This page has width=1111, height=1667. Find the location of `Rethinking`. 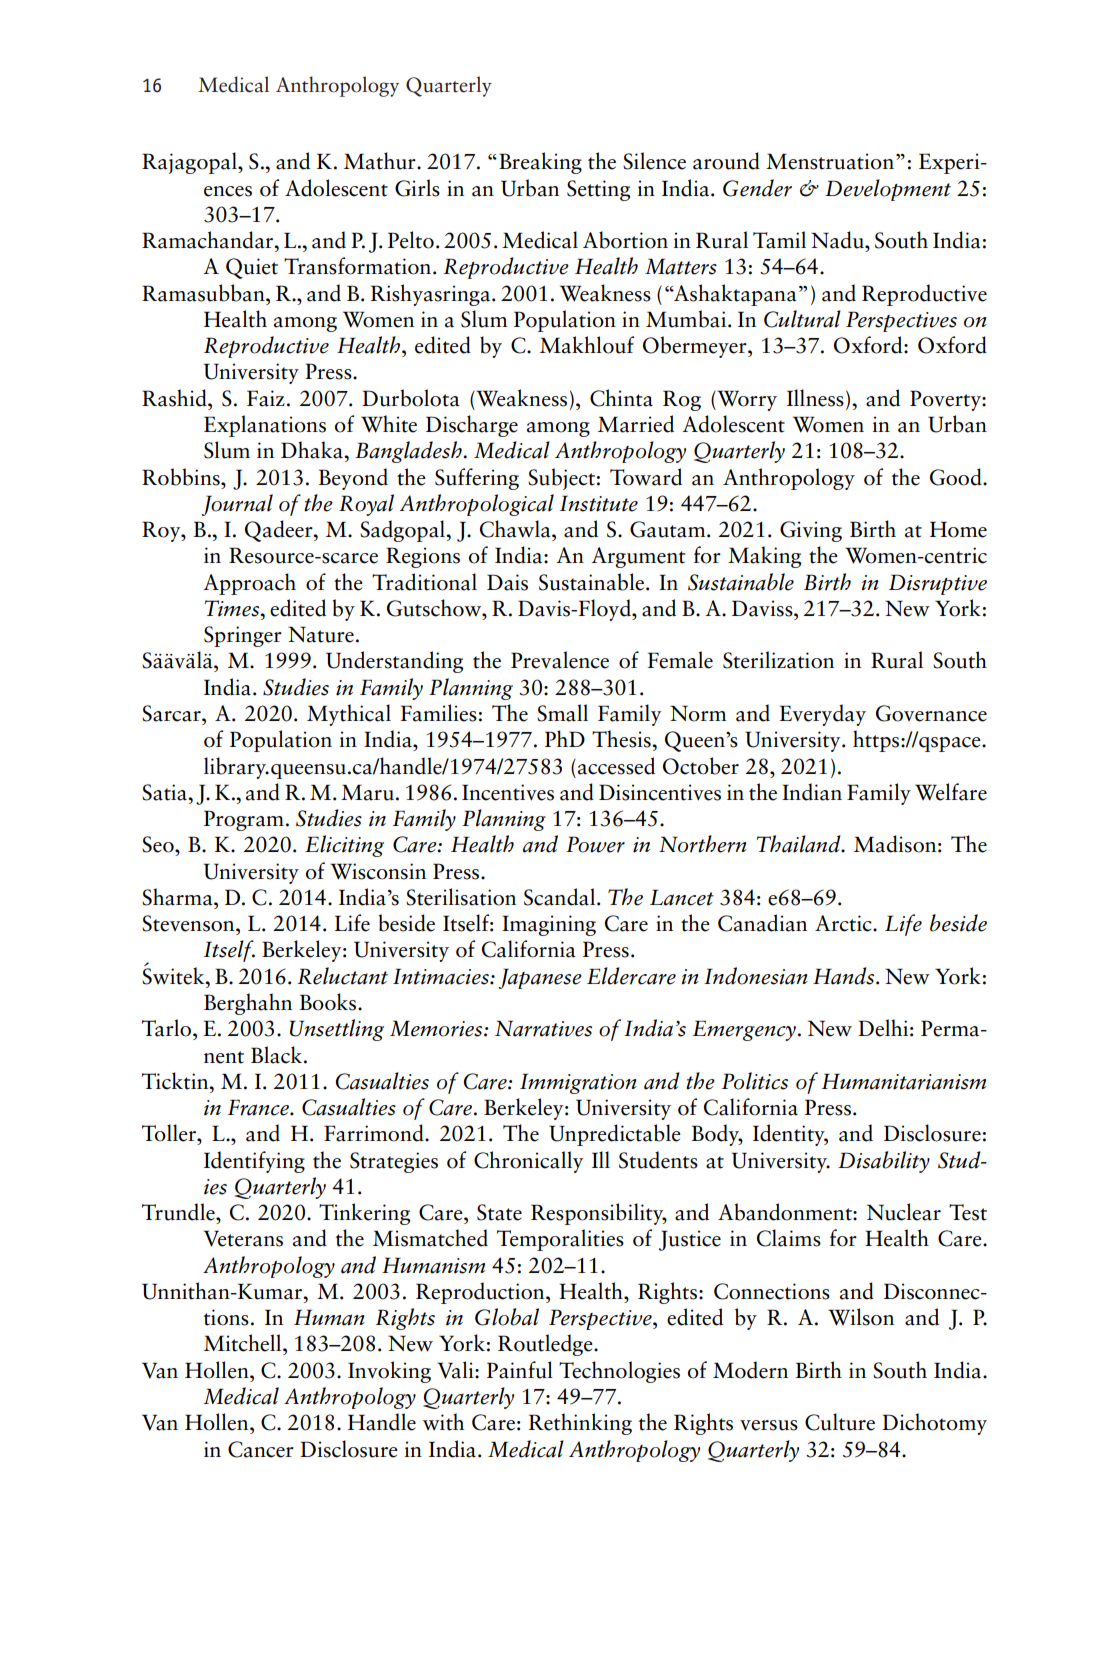

Rethinking is located at coordinates (580, 1424).
